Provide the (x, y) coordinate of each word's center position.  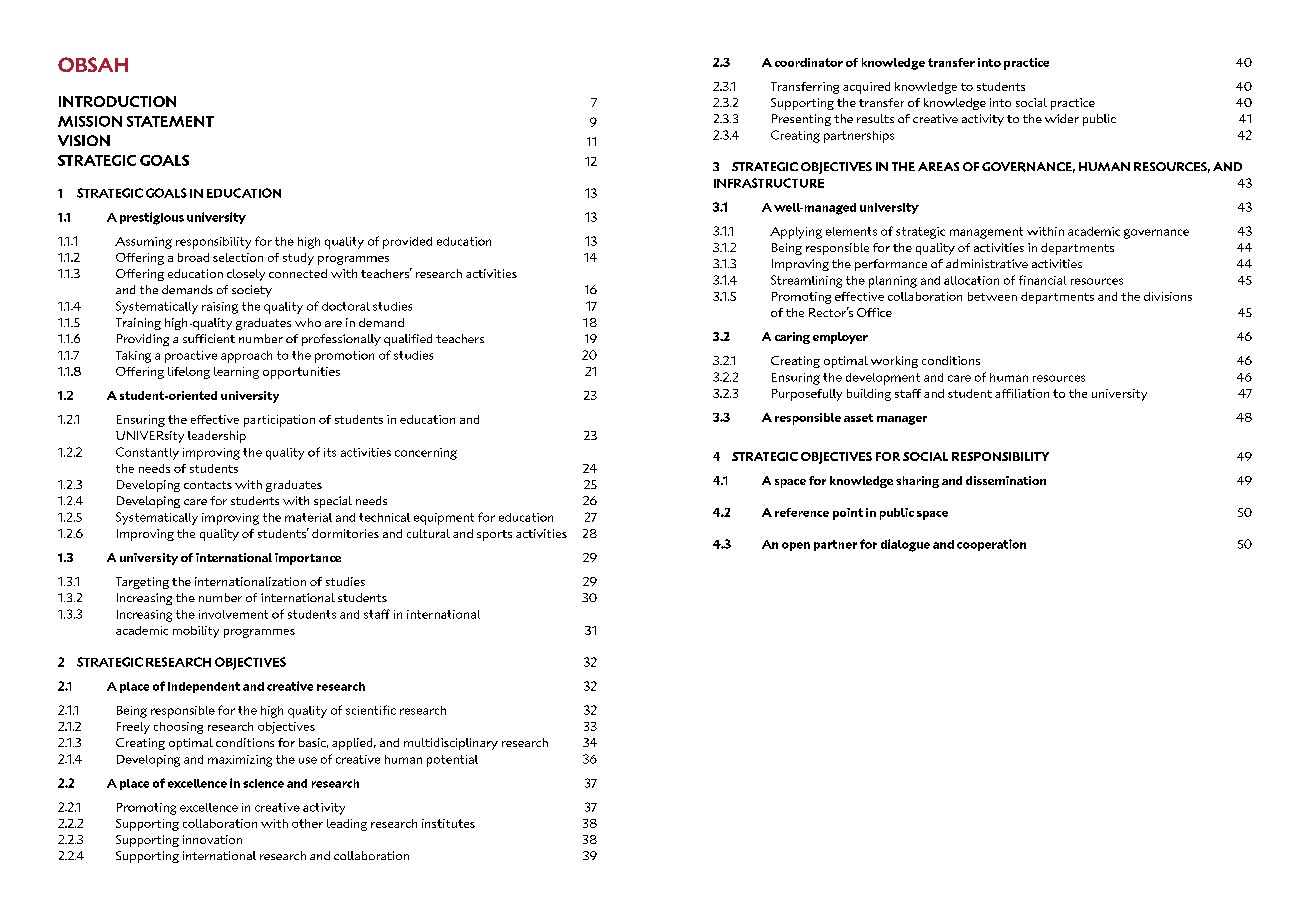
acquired (866, 88)
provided (407, 243)
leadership (217, 437)
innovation (212, 839)
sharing (917, 482)
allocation (971, 280)
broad (193, 257)
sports (494, 535)
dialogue (905, 545)
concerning (426, 454)
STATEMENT (170, 121)
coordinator (809, 62)
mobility (196, 632)
